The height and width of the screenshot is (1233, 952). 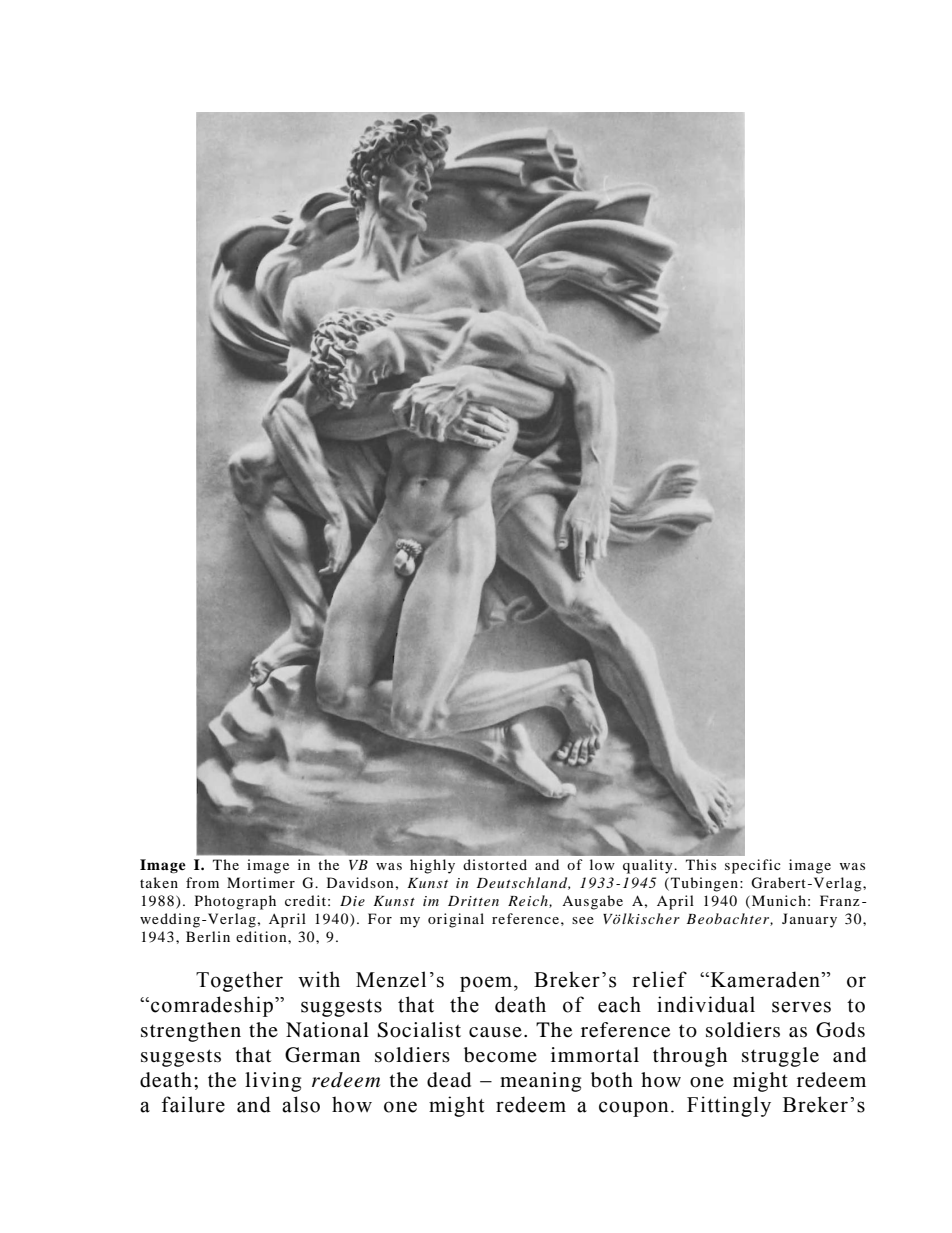 What do you see at coordinates (495, 864) in the screenshot?
I see `distorted` at bounding box center [495, 864].
